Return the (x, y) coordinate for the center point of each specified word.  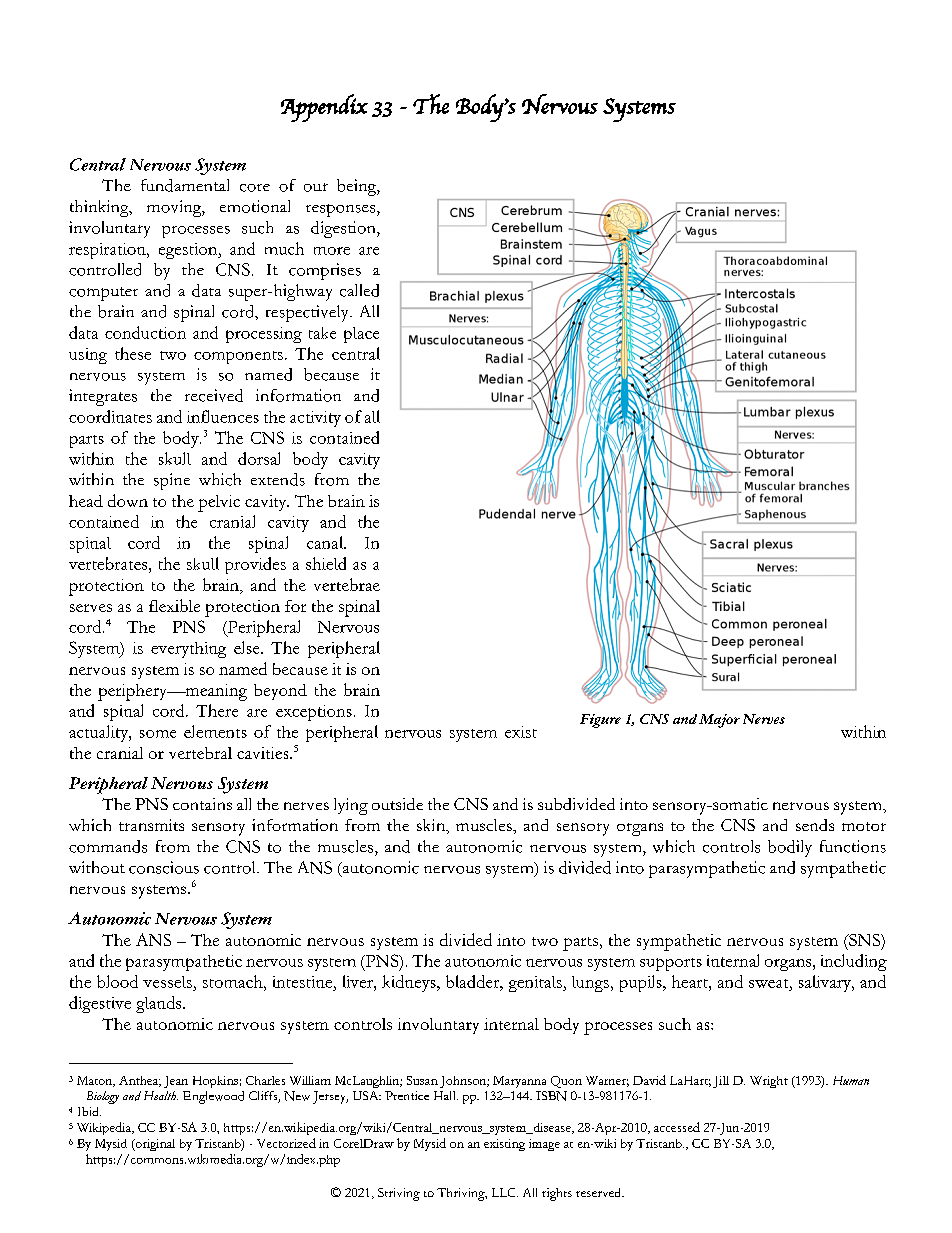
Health (161, 1095)
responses (342, 210)
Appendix (324, 108)
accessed (677, 1127)
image (544, 1145)
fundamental (185, 185)
